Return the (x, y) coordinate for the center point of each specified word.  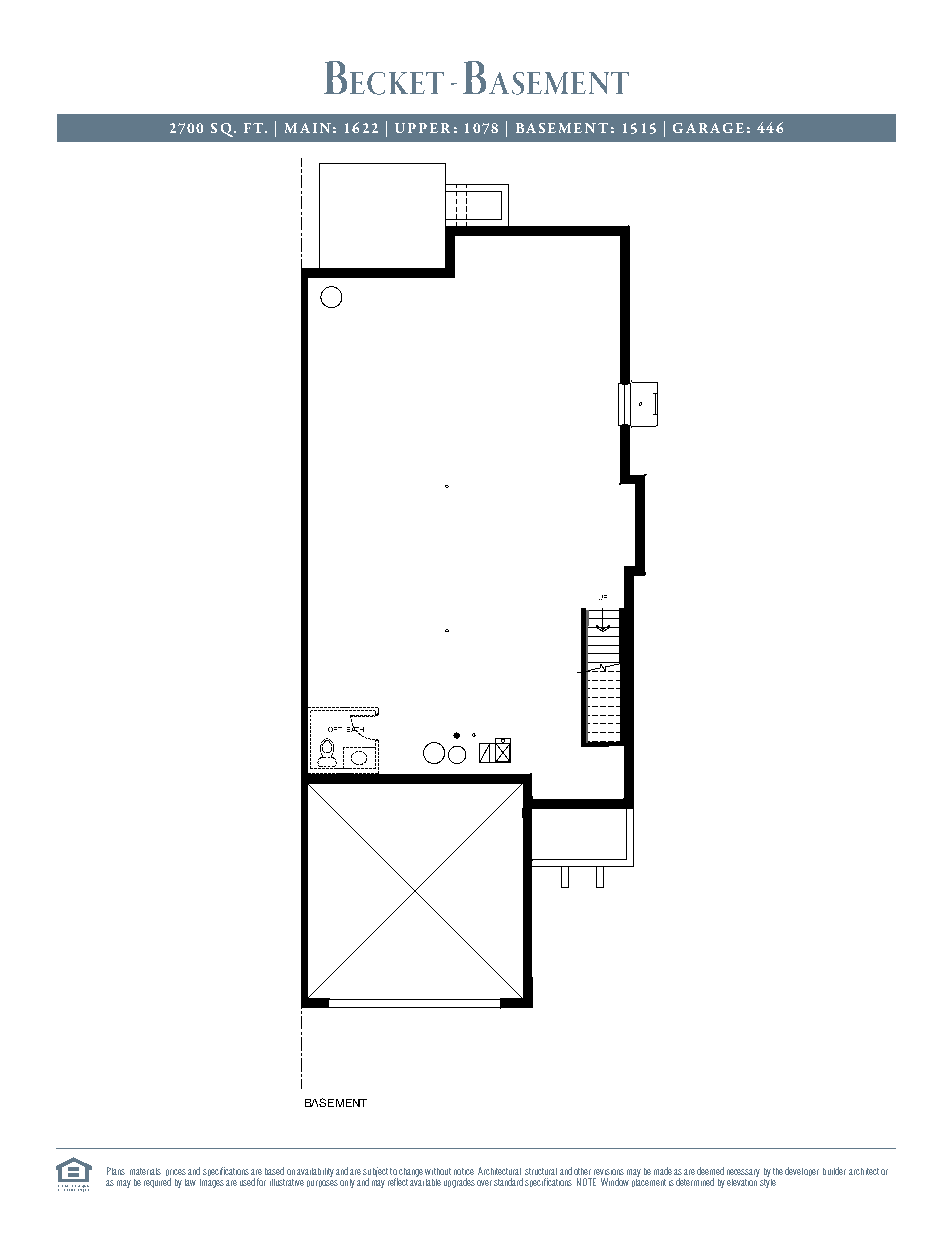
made (663, 1171)
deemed (710, 1171)
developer (802, 1171)
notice (464, 1171)
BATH (355, 729)
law (190, 1182)
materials (145, 1171)
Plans (116, 1171)
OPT (335, 729)
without (438, 1171)
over (484, 1183)
